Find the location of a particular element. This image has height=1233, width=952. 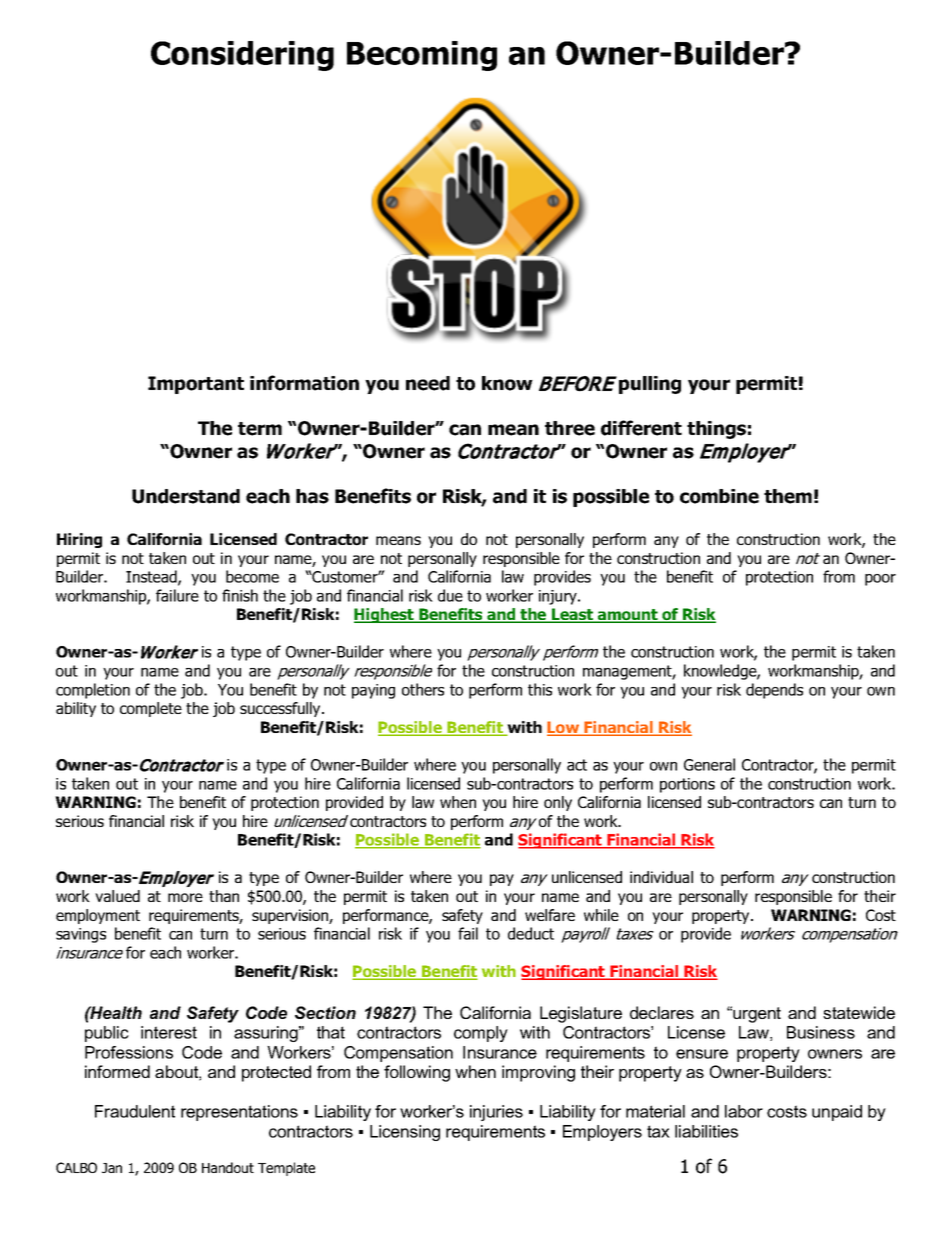

different is located at coordinates (641, 428).
